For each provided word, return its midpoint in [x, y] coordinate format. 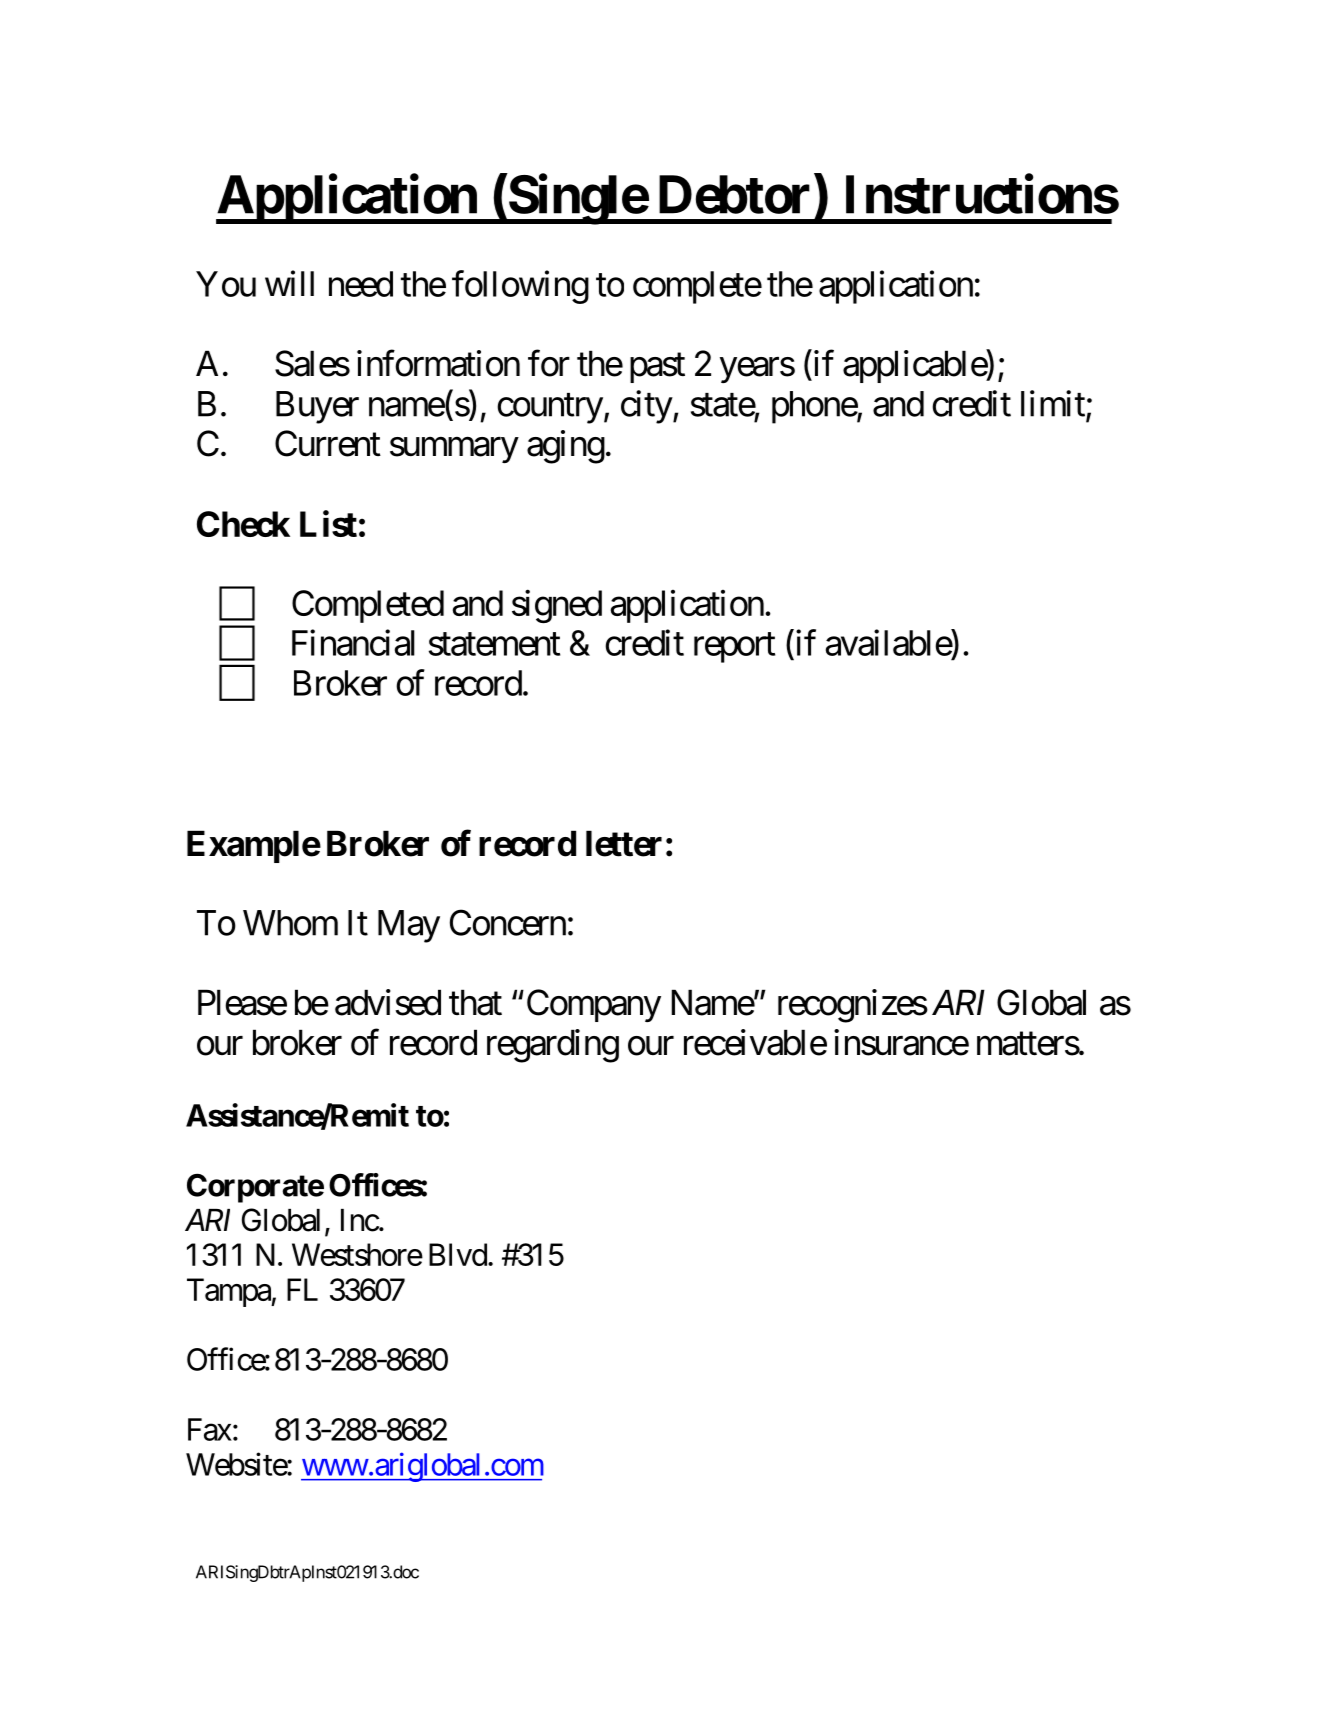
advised [388, 1002]
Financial [353, 642]
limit [1054, 404]
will [289, 283]
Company [594, 1005]
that [475, 1002]
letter [624, 843]
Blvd [458, 1254]
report [734, 648]
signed [557, 606]
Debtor [734, 195]
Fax [210, 1429]
